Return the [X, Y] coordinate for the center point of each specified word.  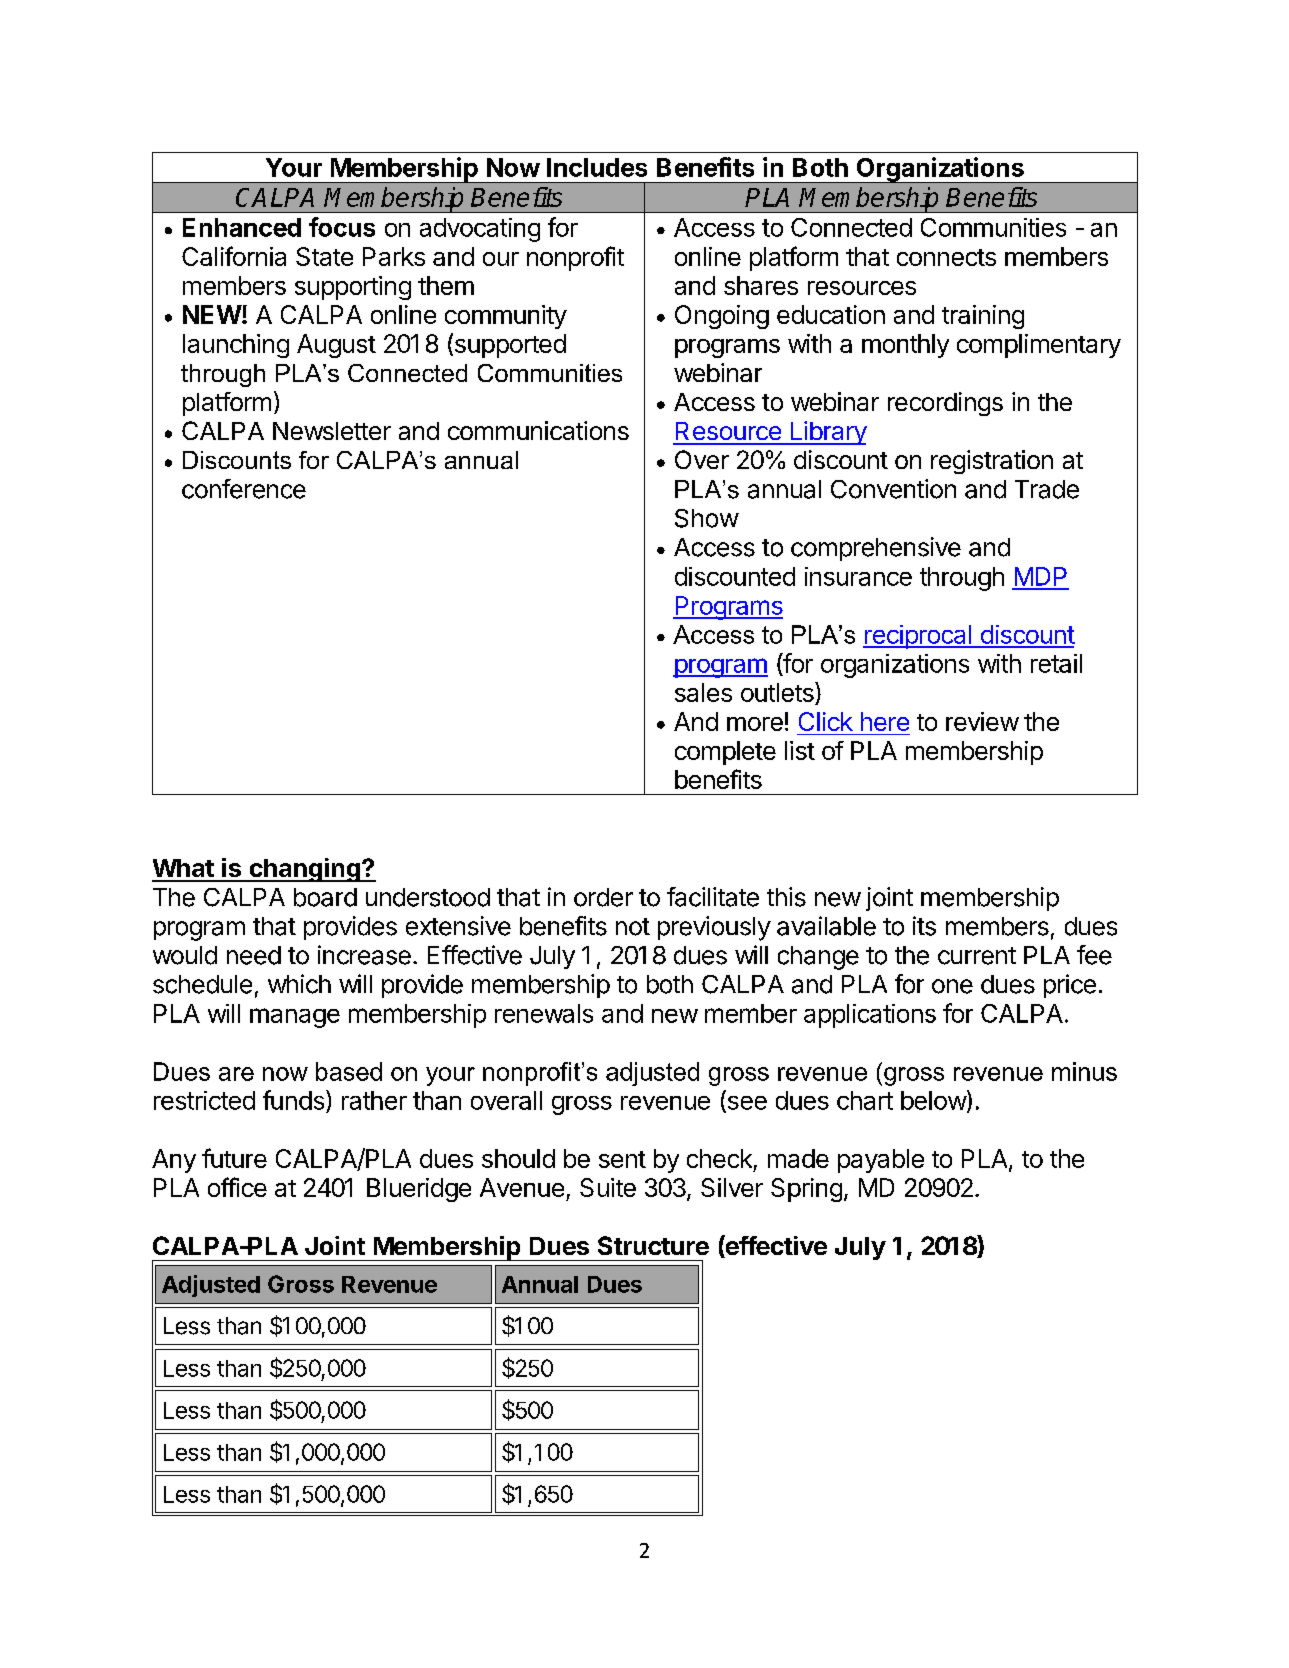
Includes [597, 167]
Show [707, 518]
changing [304, 870]
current [977, 956]
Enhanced [242, 227]
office [237, 1187]
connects [946, 257]
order [603, 897]
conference [244, 489]
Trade [1047, 489]
